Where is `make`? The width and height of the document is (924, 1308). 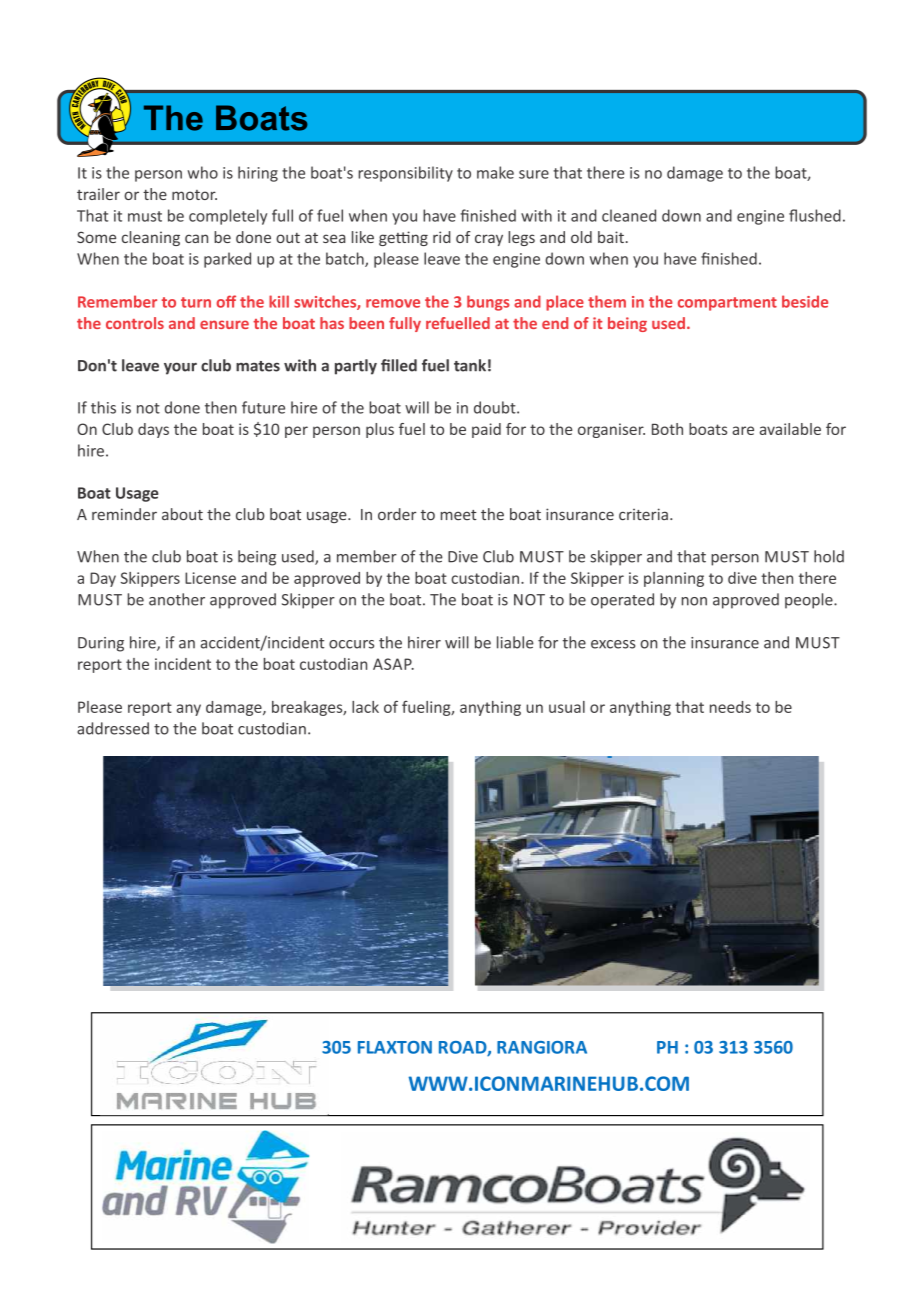
make is located at coordinates (495, 172).
